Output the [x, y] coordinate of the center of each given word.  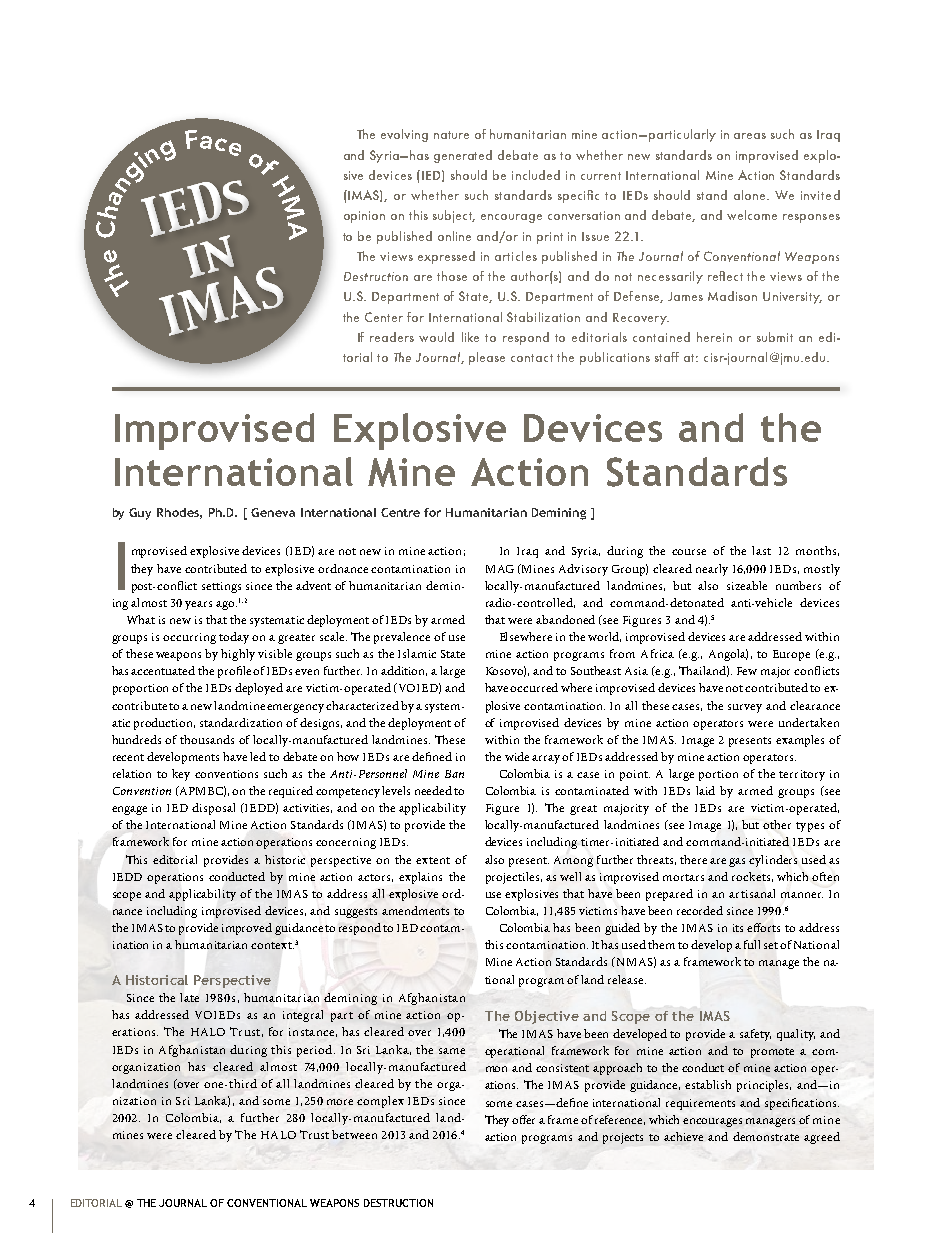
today [234, 638]
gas [737, 862]
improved [247, 929]
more [340, 1102]
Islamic [417, 653]
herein [714, 337]
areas [750, 136]
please [487, 358]
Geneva [273, 512]
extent [433, 860]
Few [747, 671]
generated [463, 156]
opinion [364, 217]
